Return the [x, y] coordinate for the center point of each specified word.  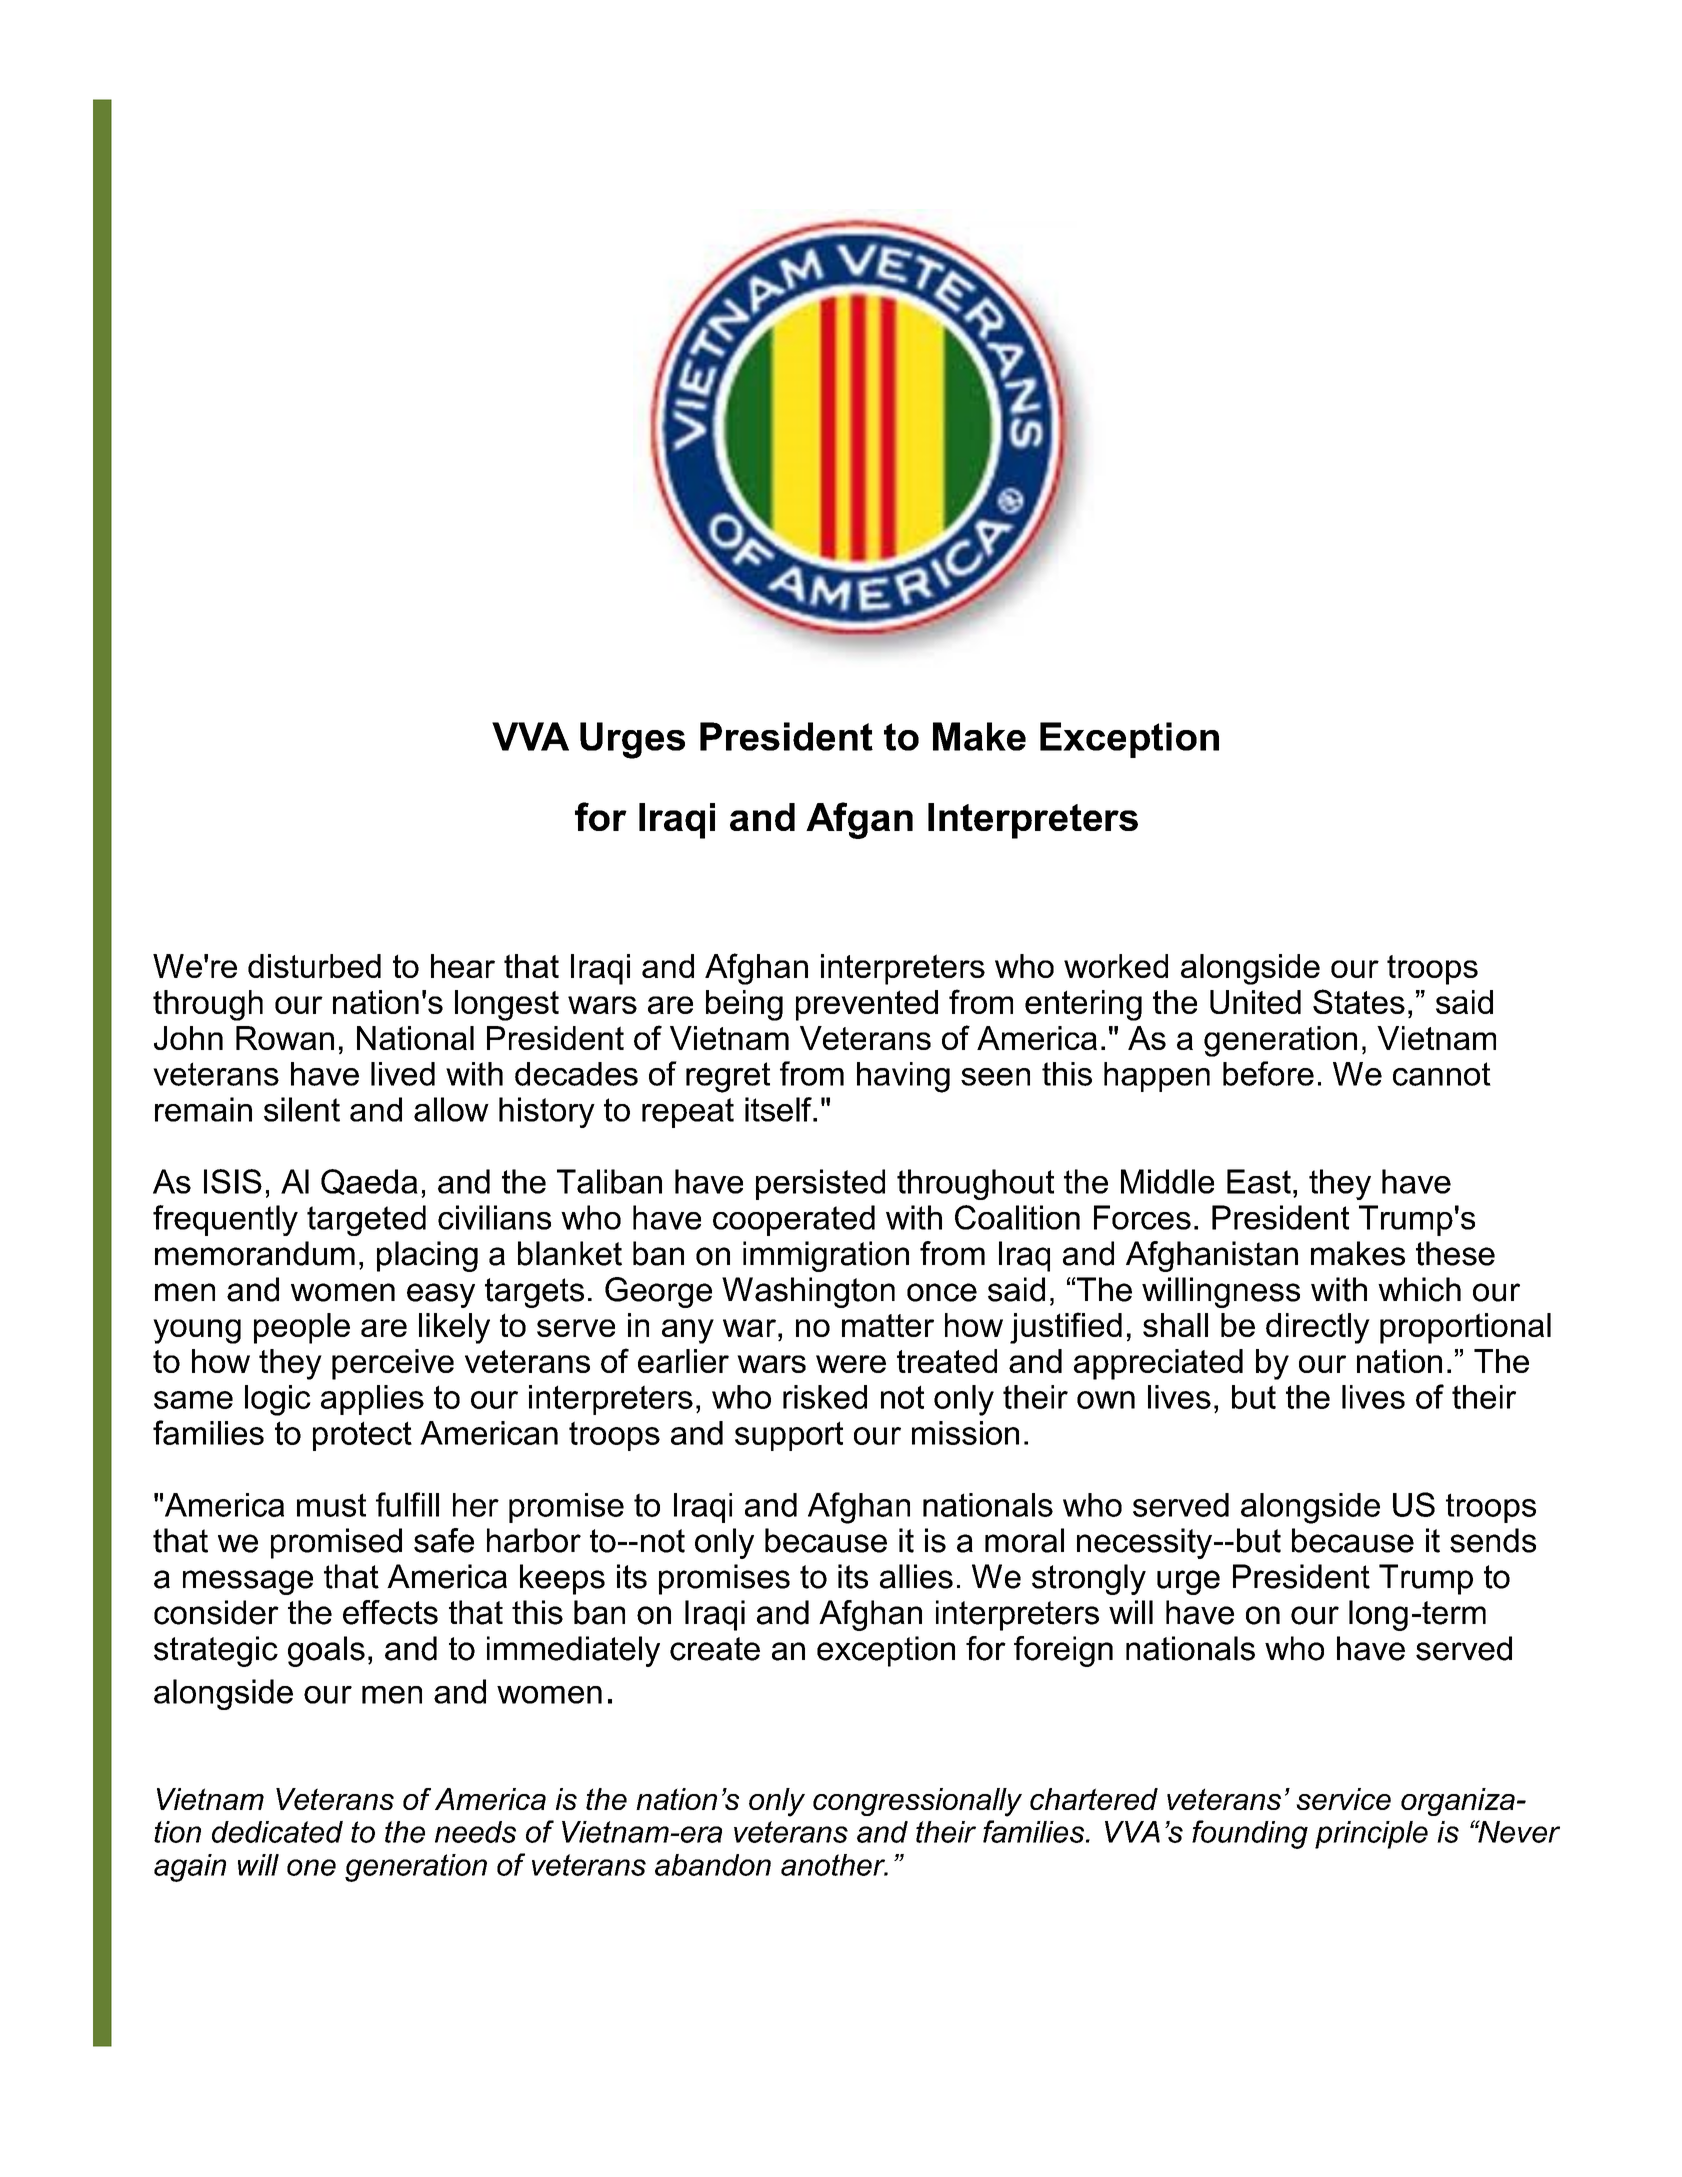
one [311, 1867]
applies [372, 1400]
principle [1371, 1835]
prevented [867, 1005]
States [1359, 1001]
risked [825, 1397]
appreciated [1158, 1364]
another [834, 1865]
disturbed [314, 966]
